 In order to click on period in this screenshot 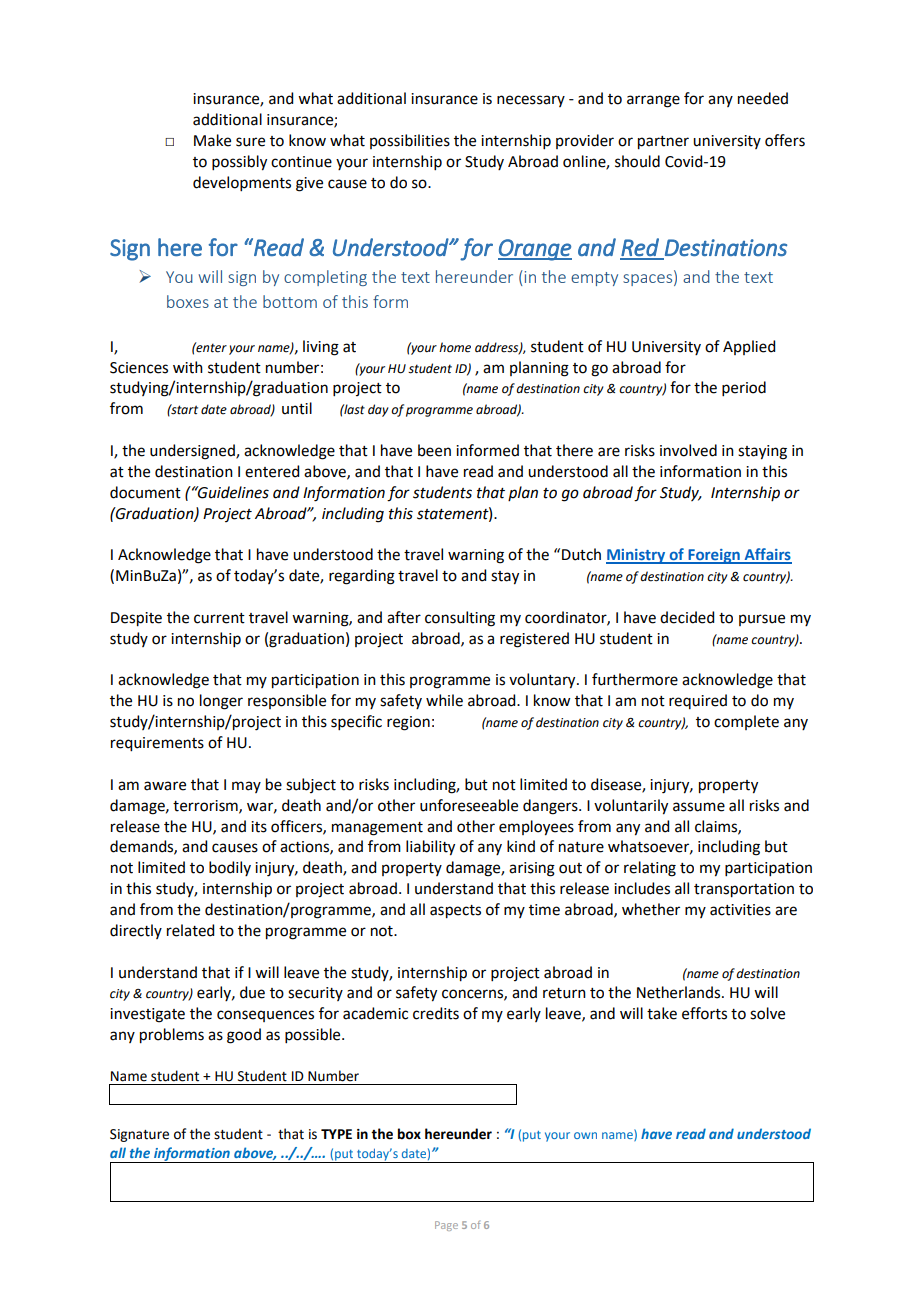, I will do `click(744, 388)`.
